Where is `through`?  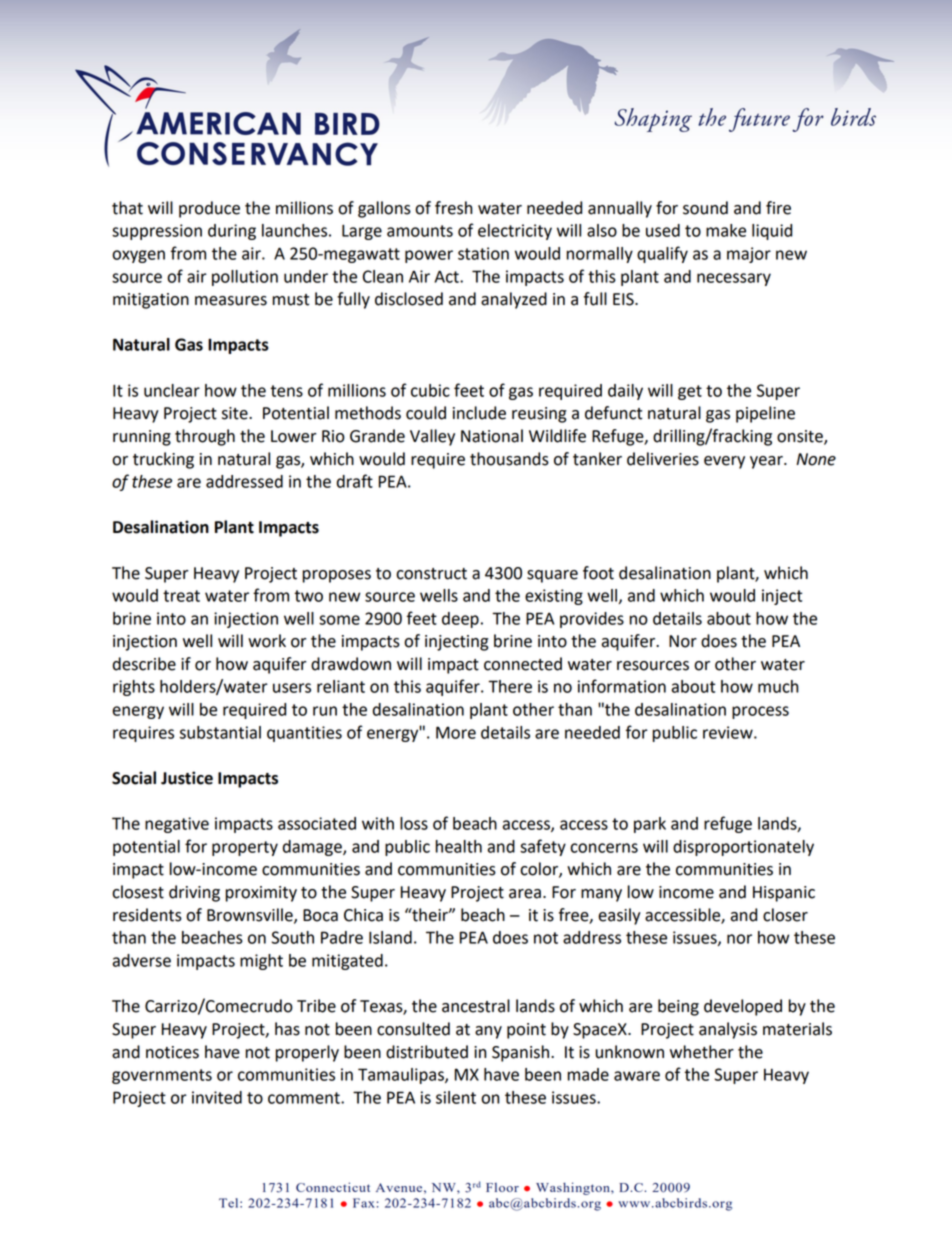
through is located at coordinates (205, 437).
